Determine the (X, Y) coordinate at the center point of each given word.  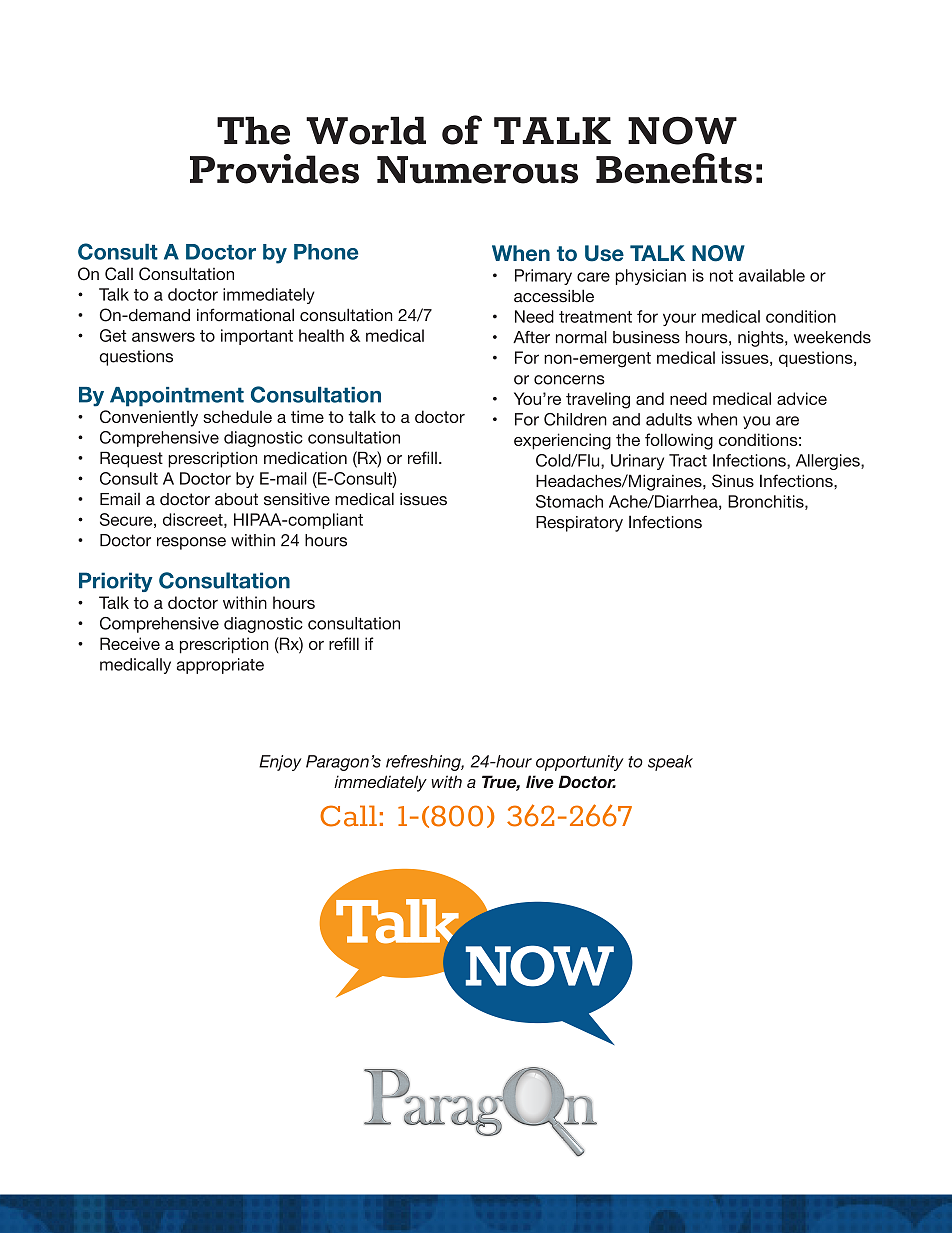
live (540, 781)
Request (131, 459)
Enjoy (280, 763)
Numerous (477, 170)
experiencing (562, 441)
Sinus (733, 481)
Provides (274, 169)
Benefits (674, 168)
